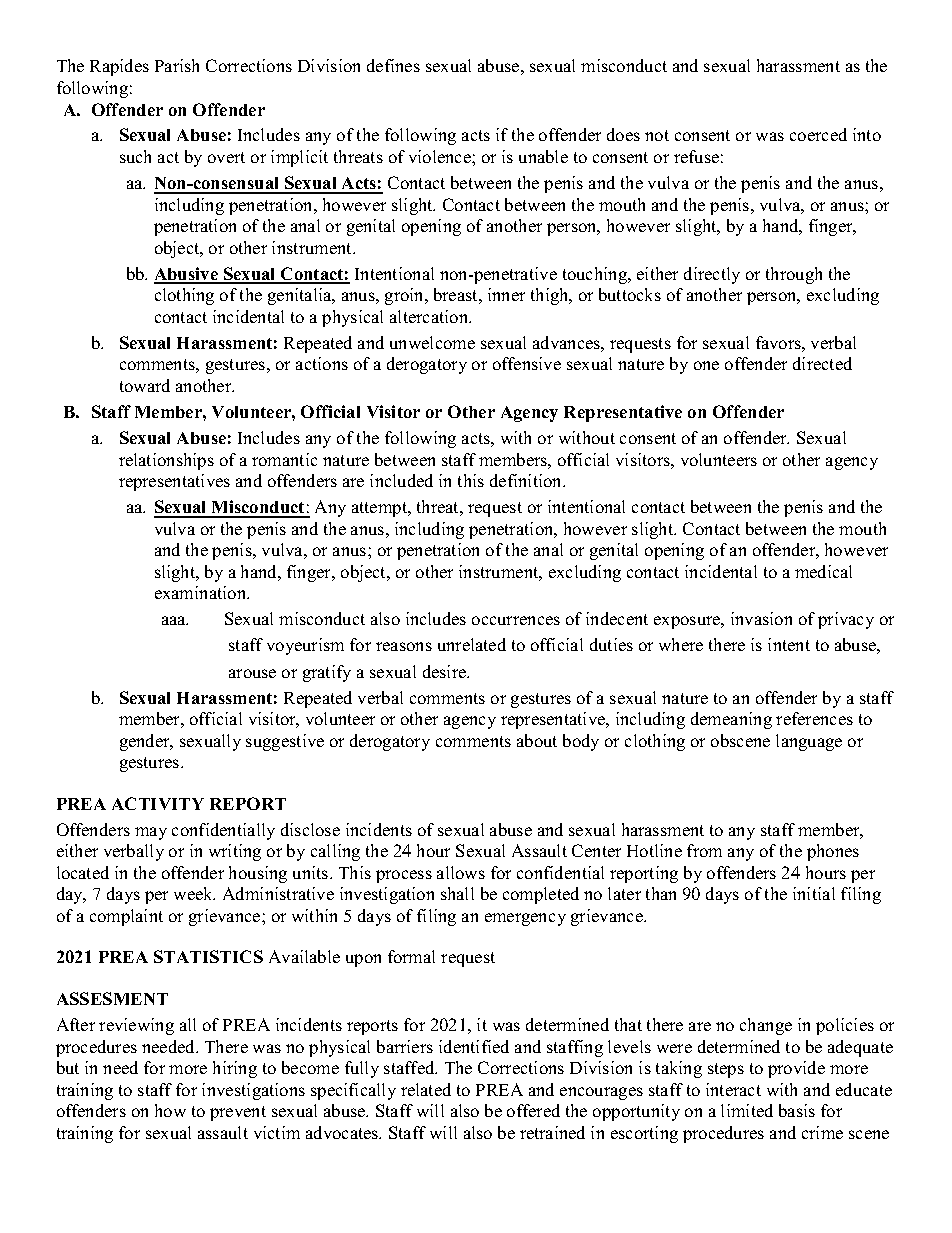 Image resolution: width=952 pixels, height=1233 pixels. Describe the element at coordinates (238, 1113) in the image. I see `prevent` at that location.
